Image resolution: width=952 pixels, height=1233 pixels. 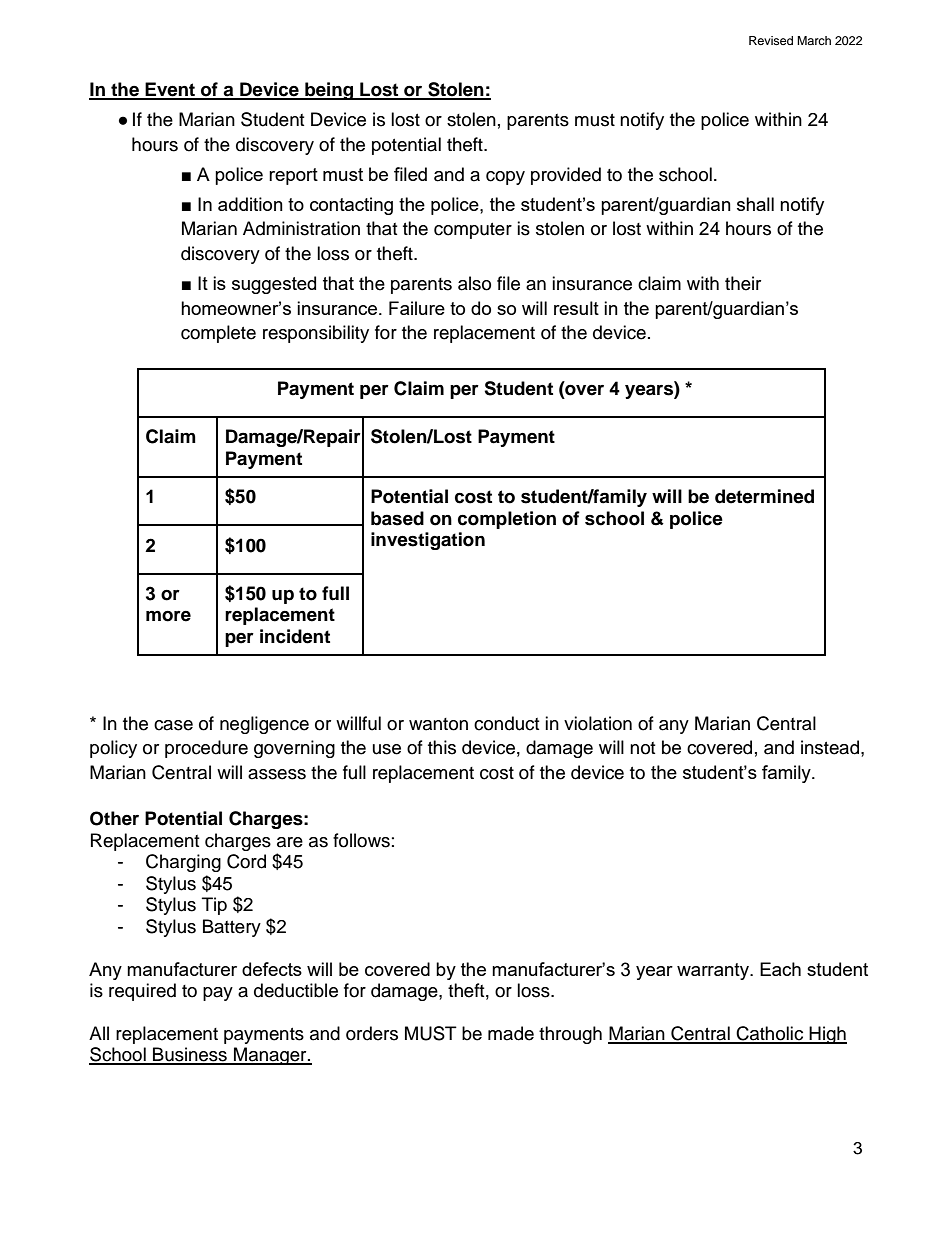 What do you see at coordinates (428, 541) in the screenshot?
I see `investigation` at bounding box center [428, 541].
